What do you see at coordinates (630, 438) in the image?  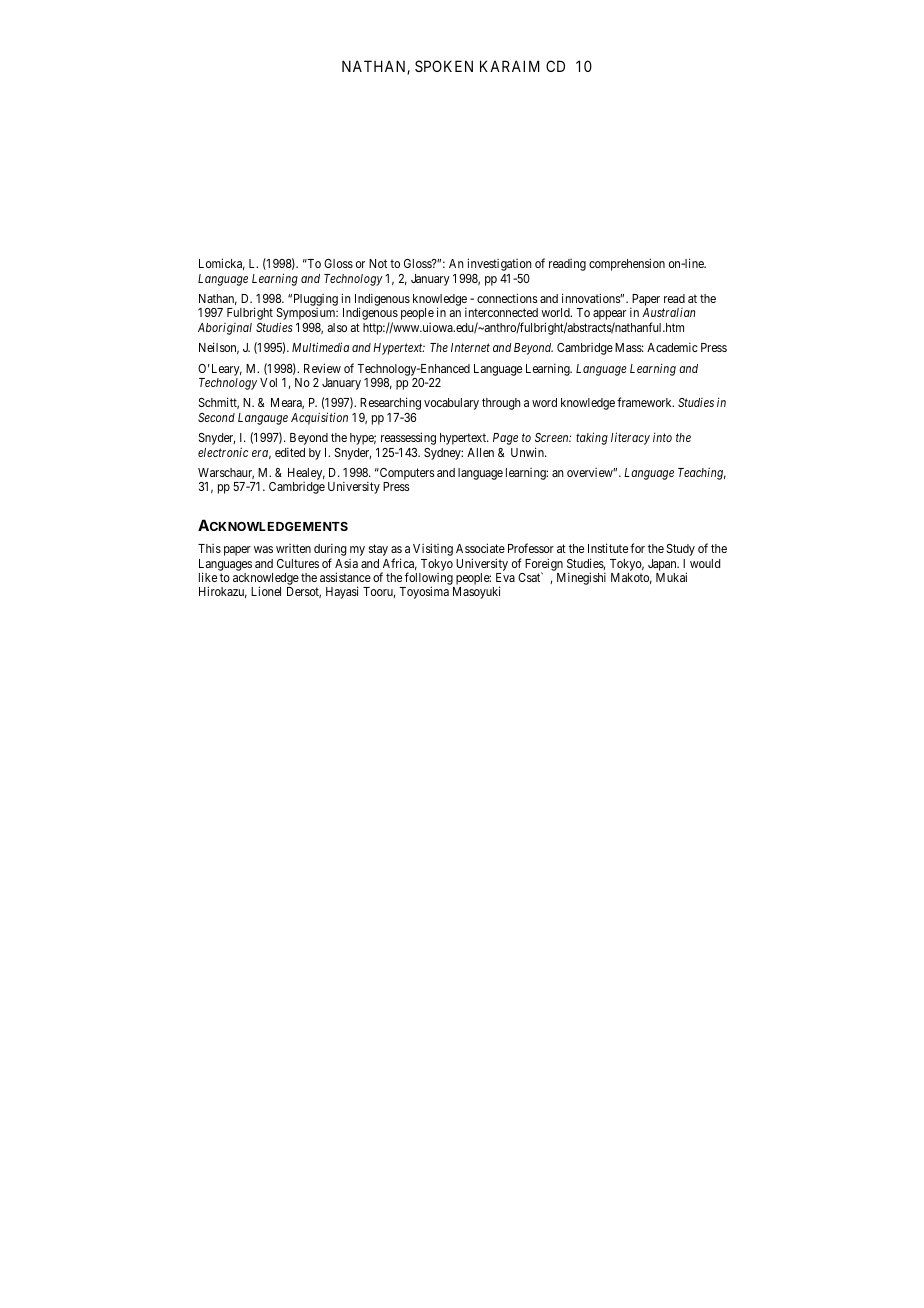 I see `literacy` at bounding box center [630, 438].
